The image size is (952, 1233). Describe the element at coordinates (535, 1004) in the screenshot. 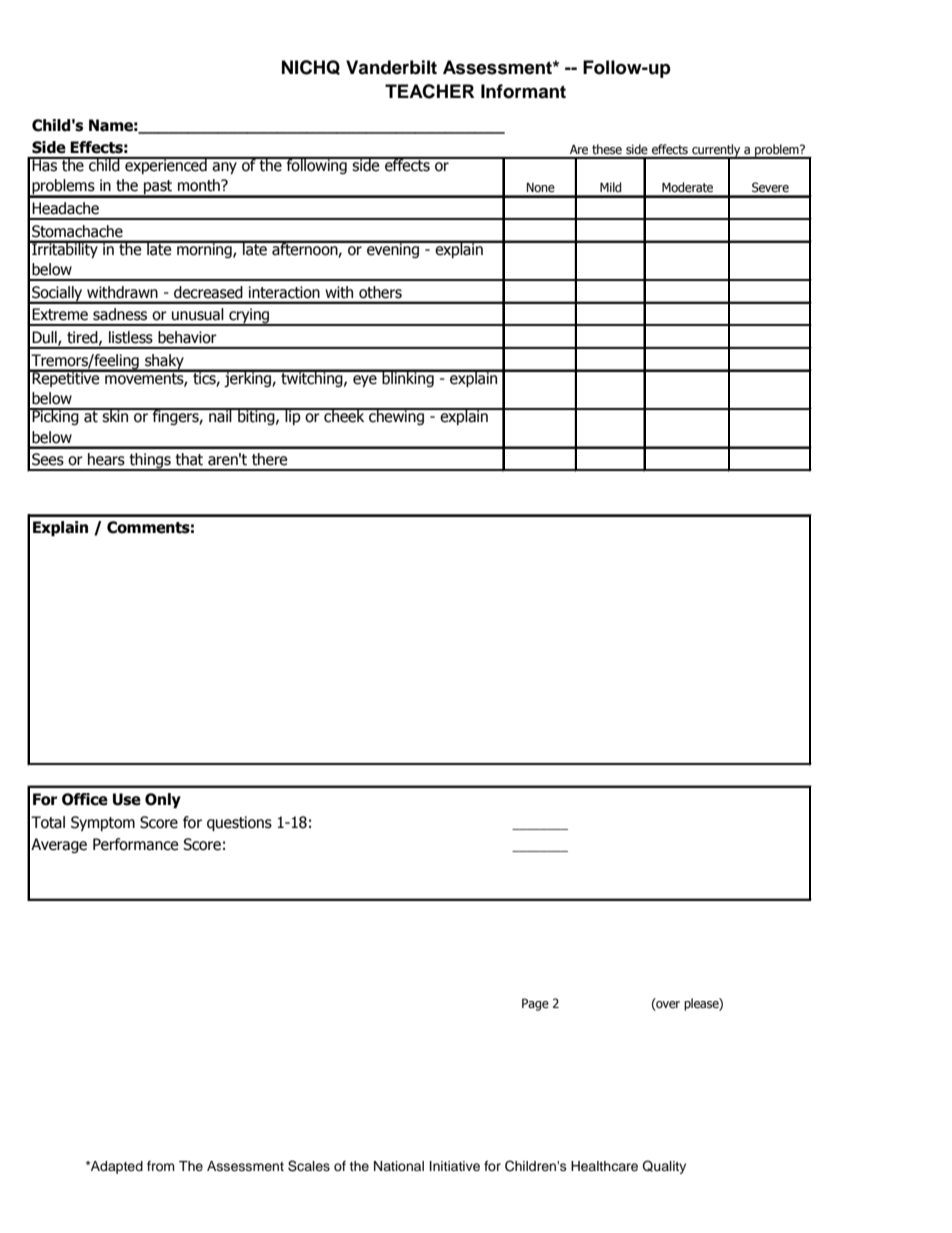

I see `Page` at that location.
